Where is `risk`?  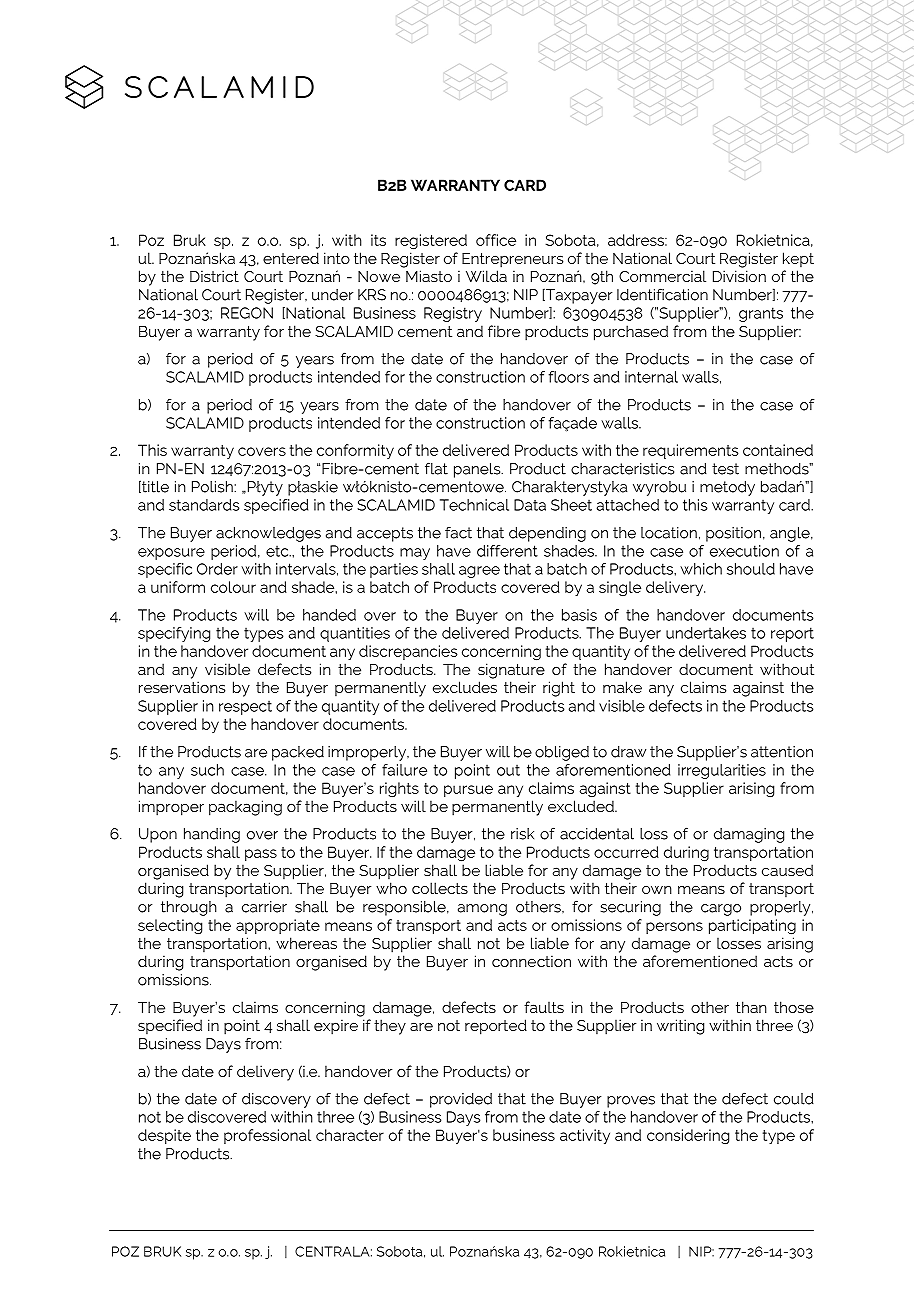
risk is located at coordinates (522, 834).
